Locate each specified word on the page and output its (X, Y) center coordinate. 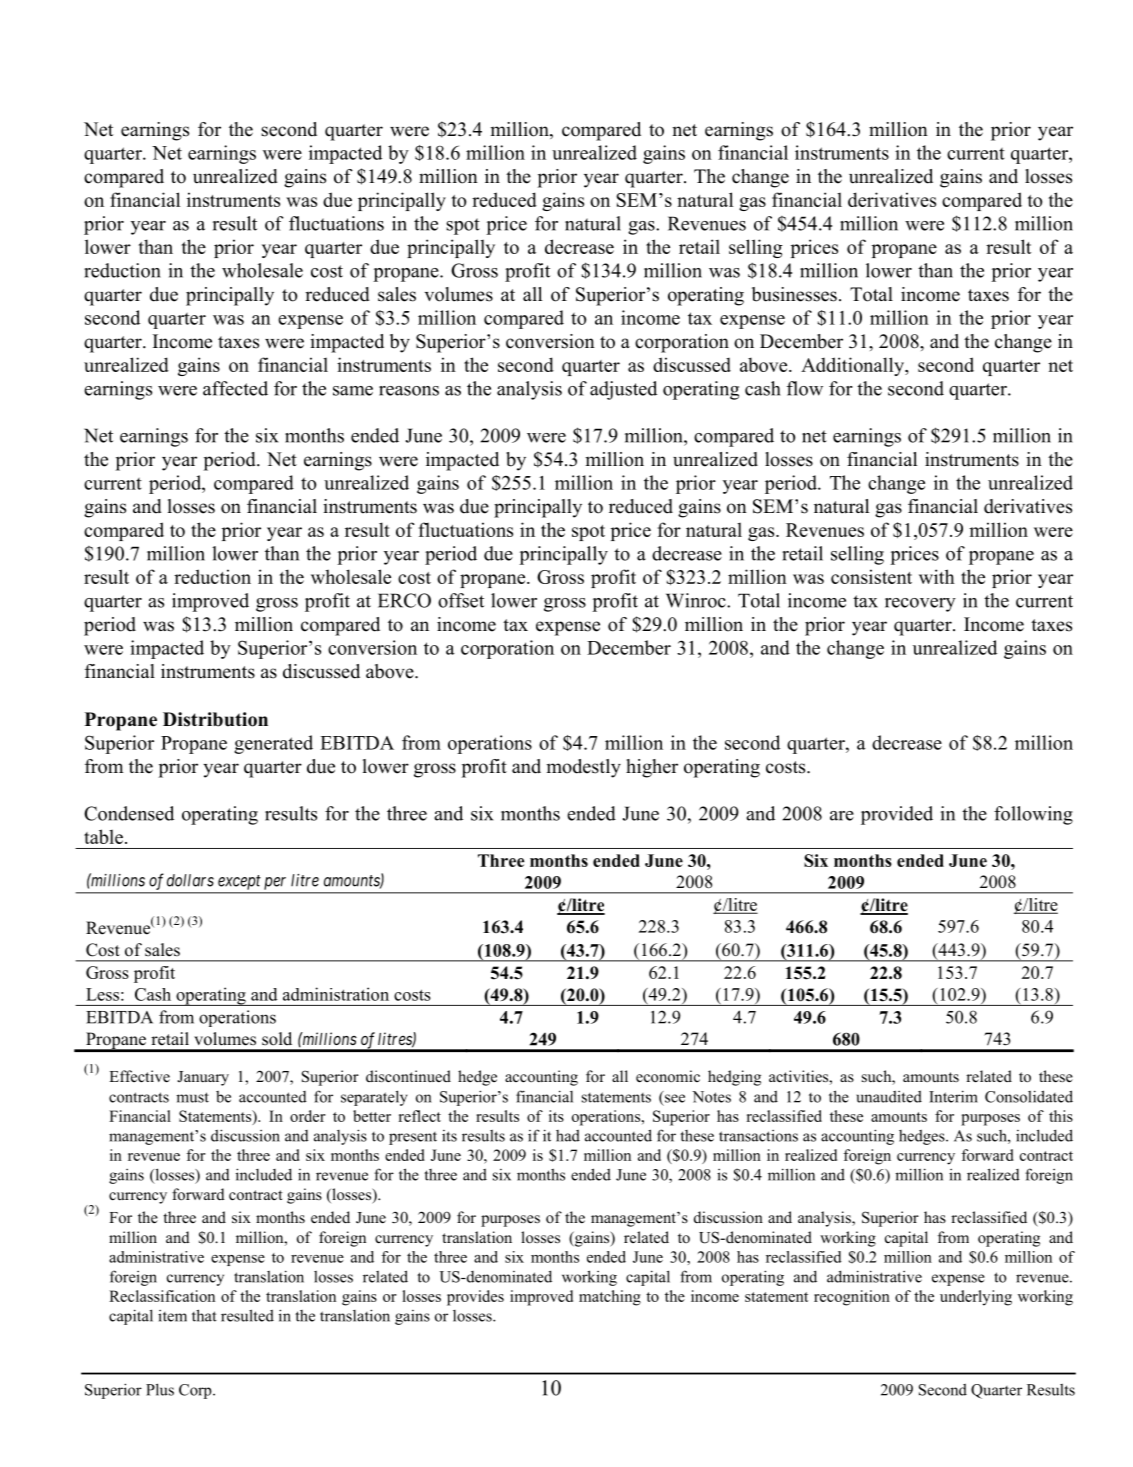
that (204, 1315)
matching (610, 1298)
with (937, 576)
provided (897, 815)
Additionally (853, 366)
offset (461, 600)
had (568, 1136)
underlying (976, 1298)
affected (235, 388)
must (192, 1097)
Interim (953, 1096)
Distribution (215, 719)
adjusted (623, 390)
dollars (190, 880)
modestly (583, 768)
